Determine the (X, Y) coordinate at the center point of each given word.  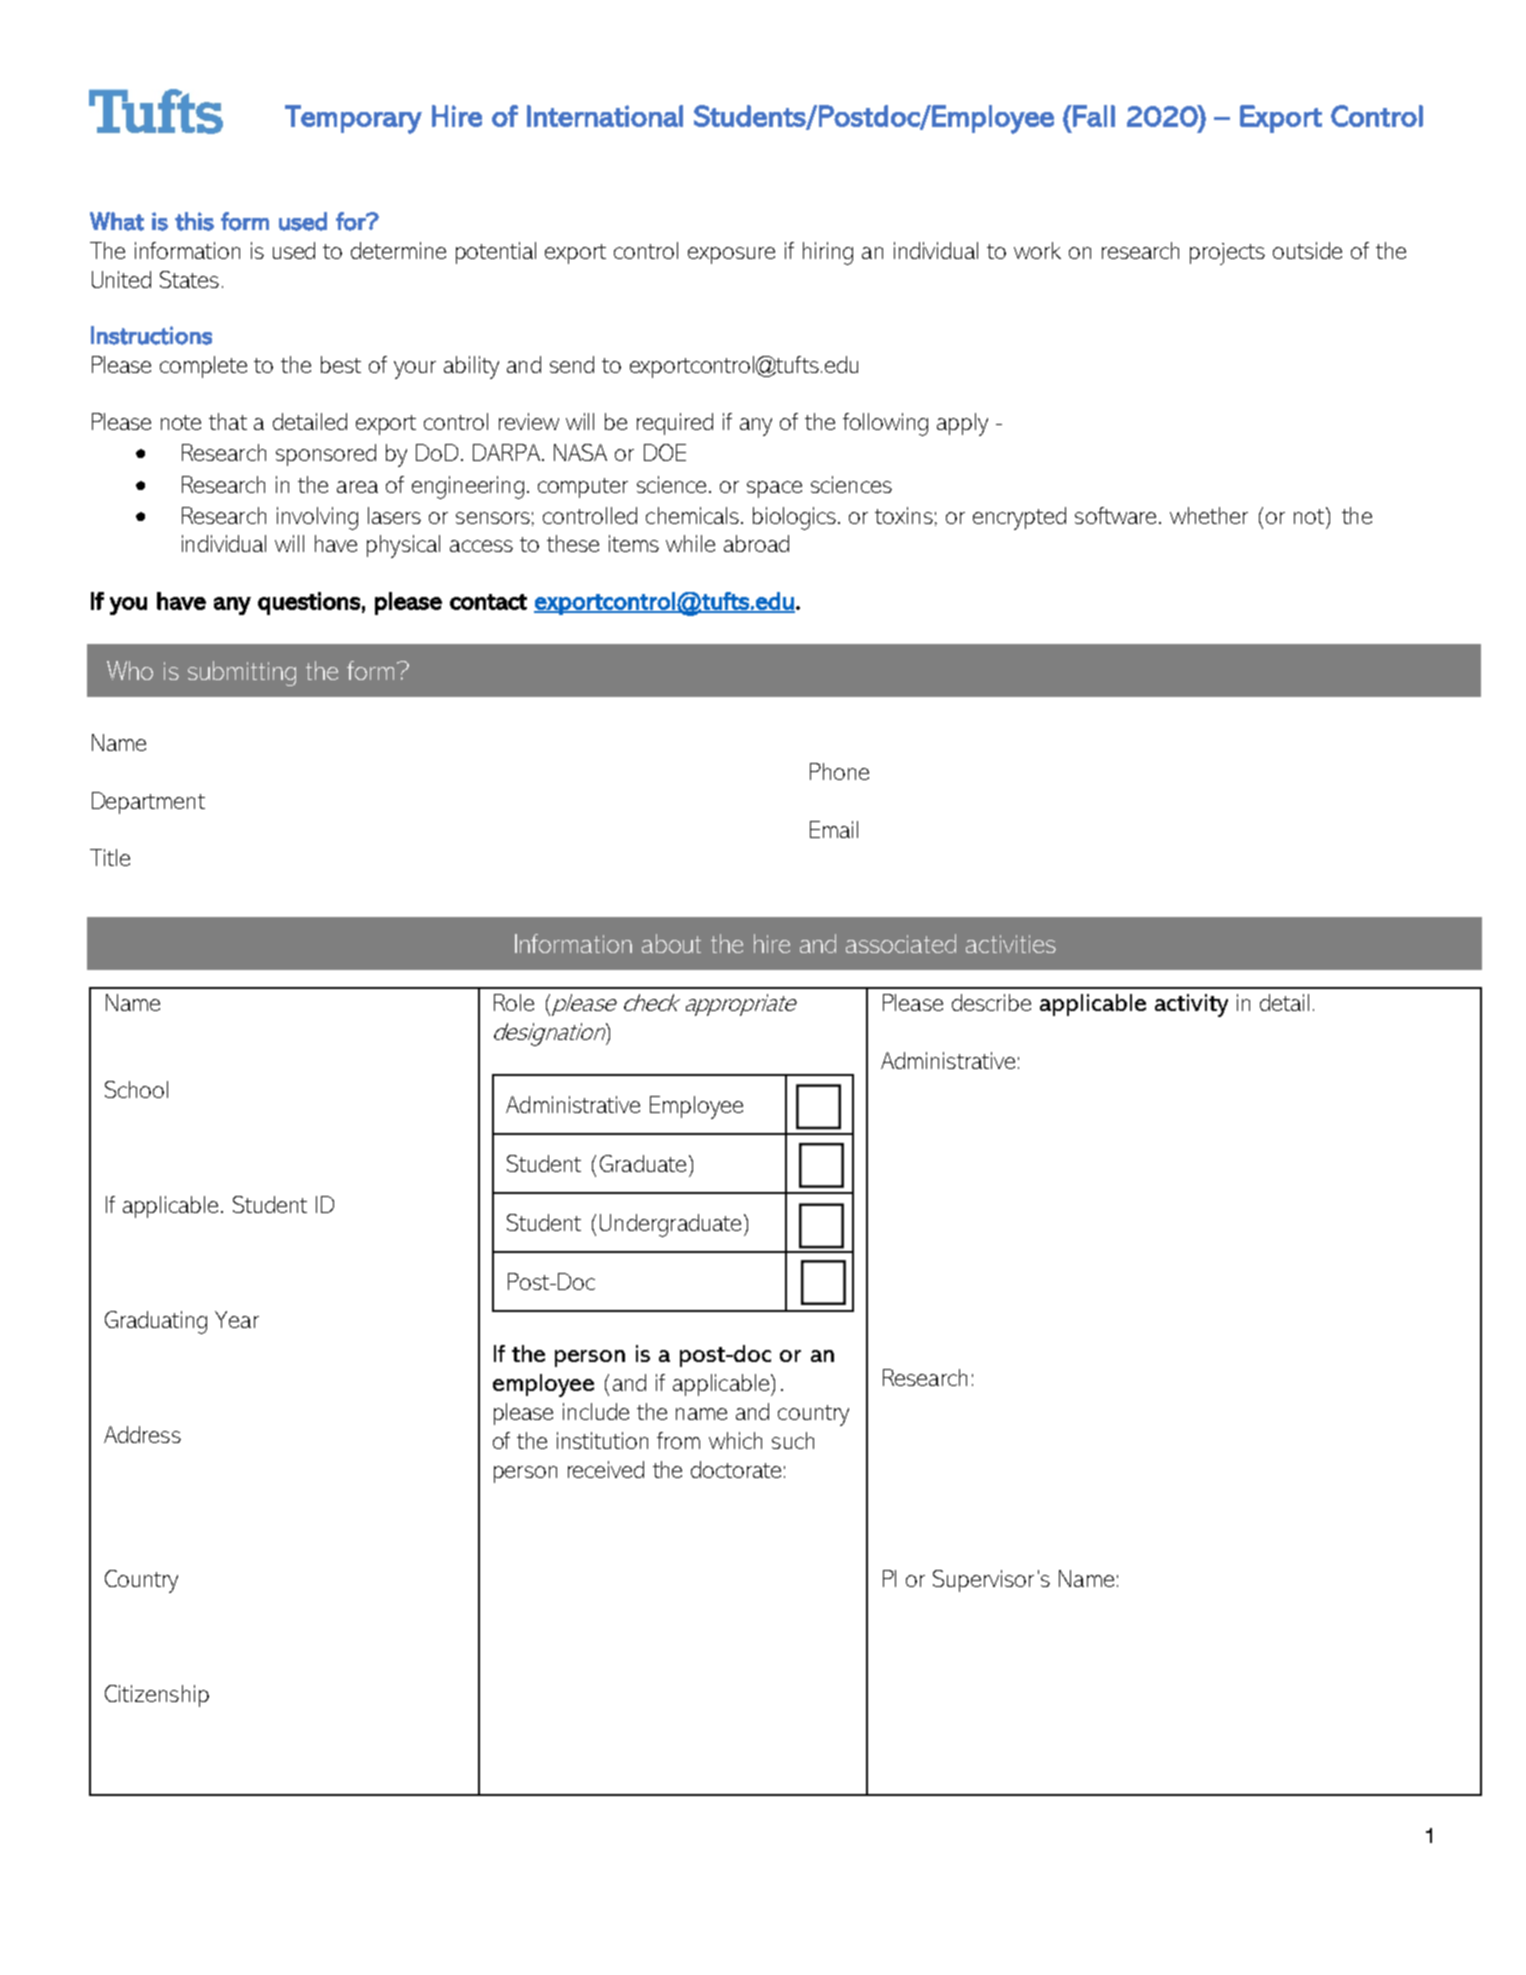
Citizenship (157, 1696)
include (596, 1411)
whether (1209, 515)
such (793, 1440)
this (194, 221)
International (605, 116)
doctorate (736, 1469)
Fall (1093, 116)
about (671, 943)
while (690, 543)
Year (237, 1319)
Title (110, 857)
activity (1191, 1005)
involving (317, 518)
